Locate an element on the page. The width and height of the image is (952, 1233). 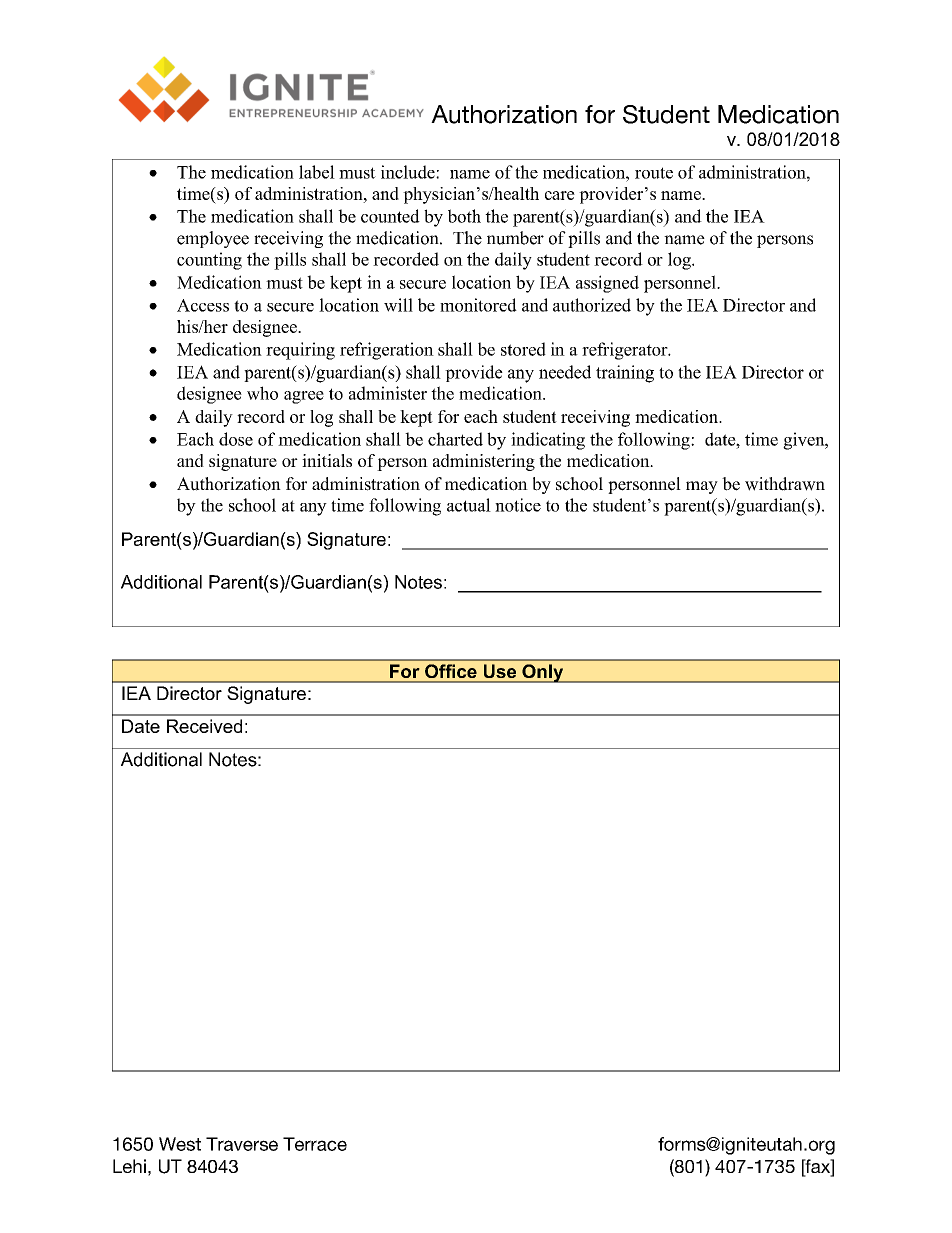
both is located at coordinates (464, 216).
